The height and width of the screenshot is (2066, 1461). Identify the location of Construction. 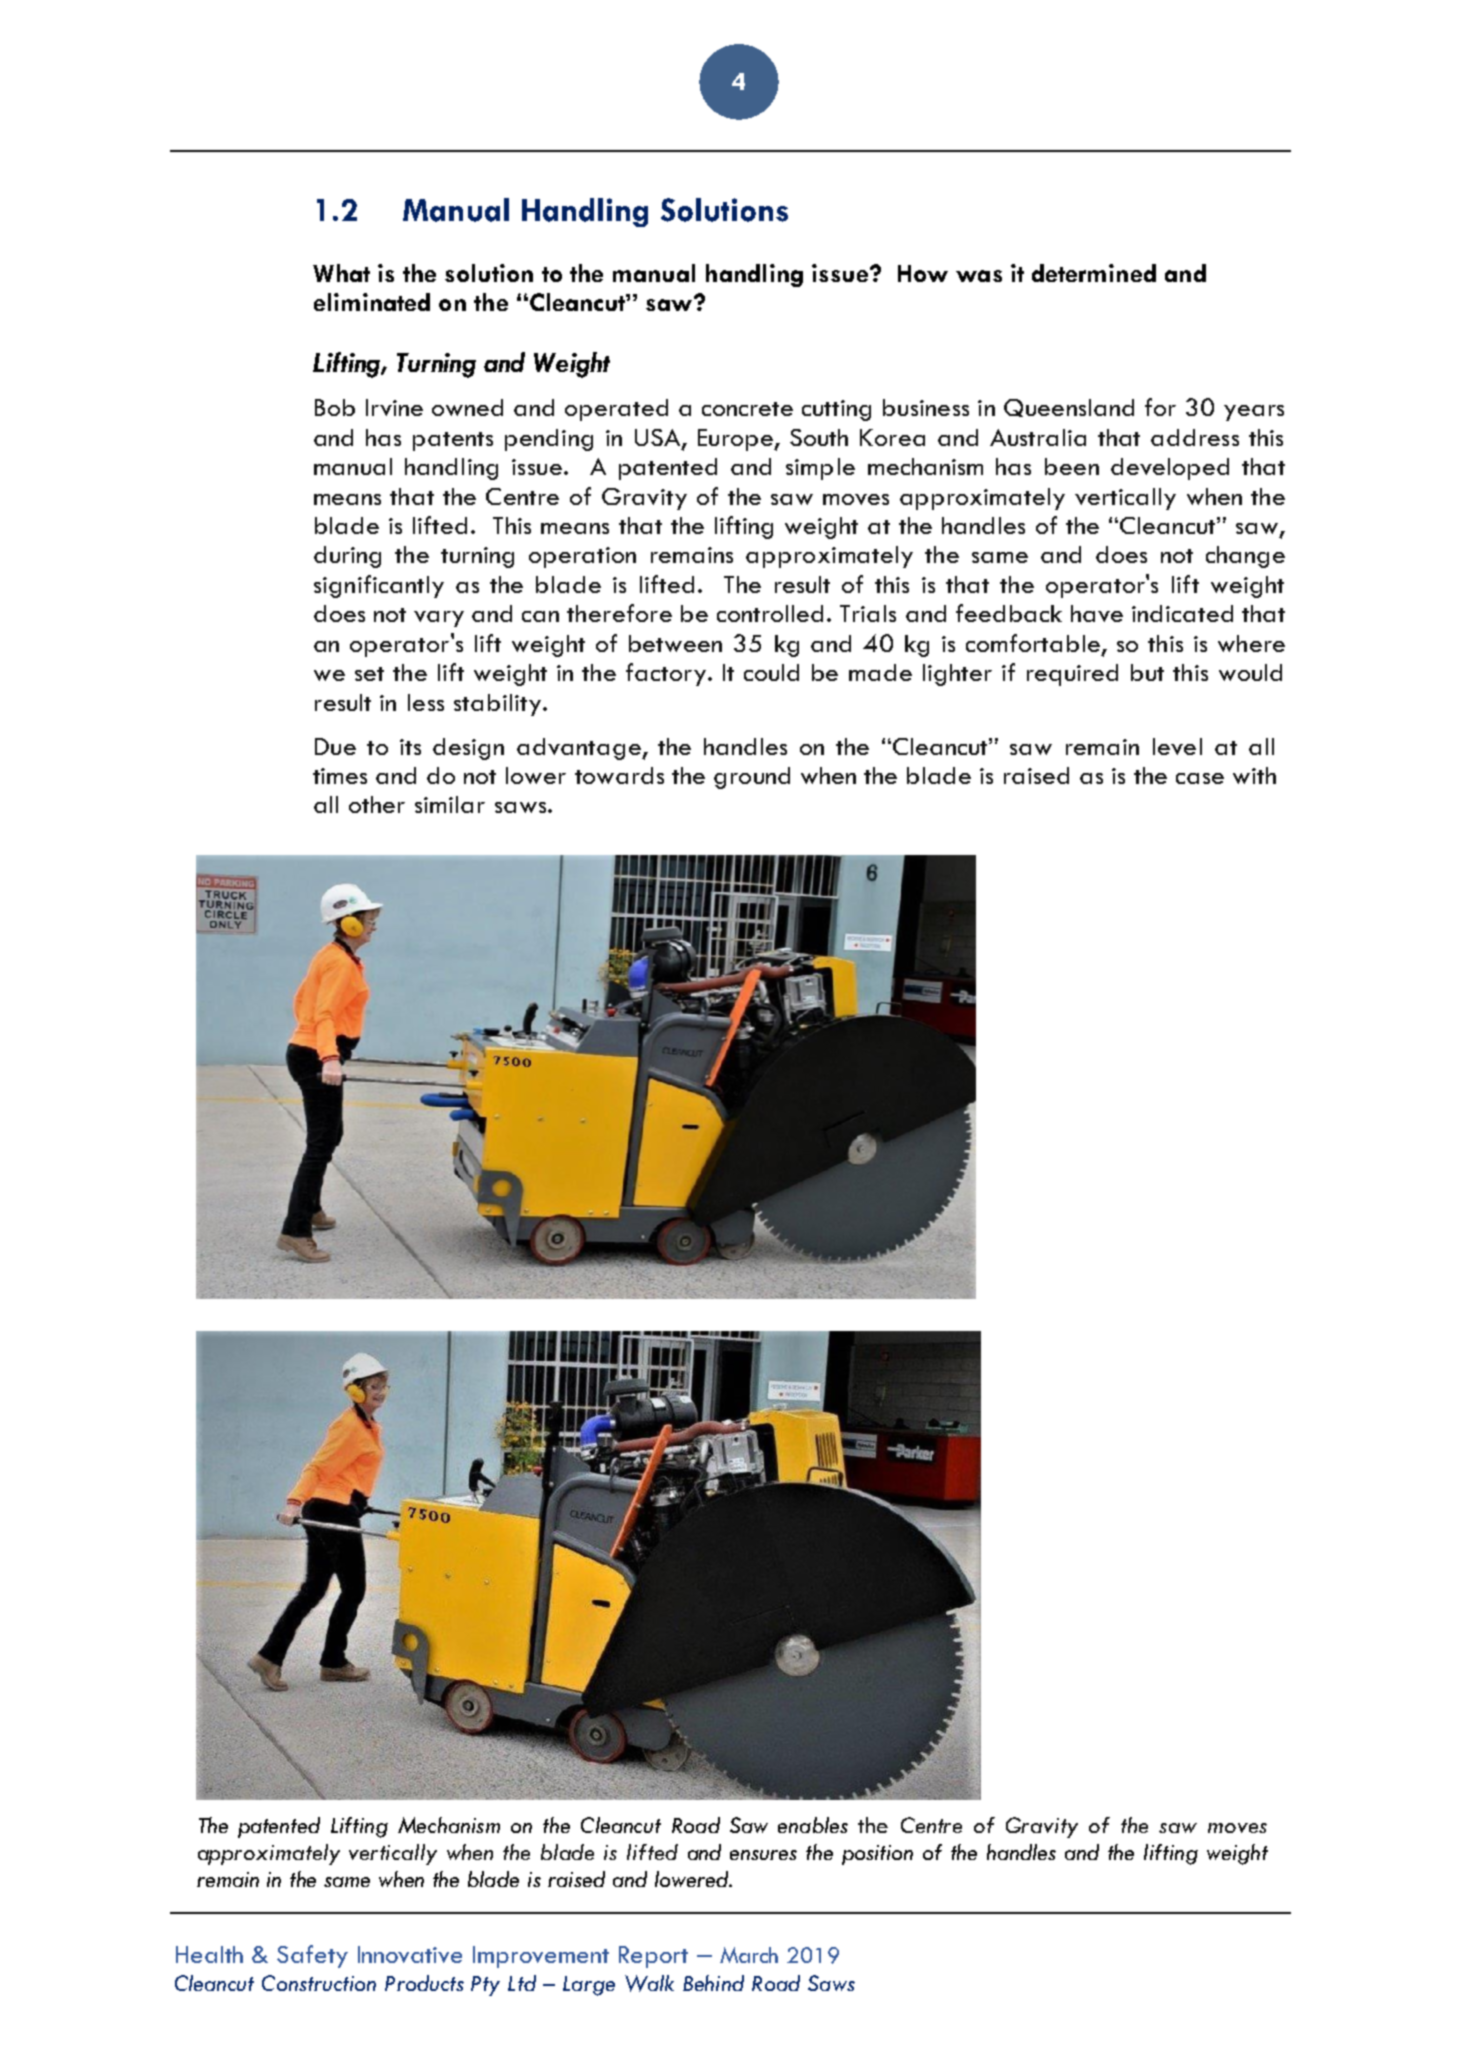
(319, 1983).
